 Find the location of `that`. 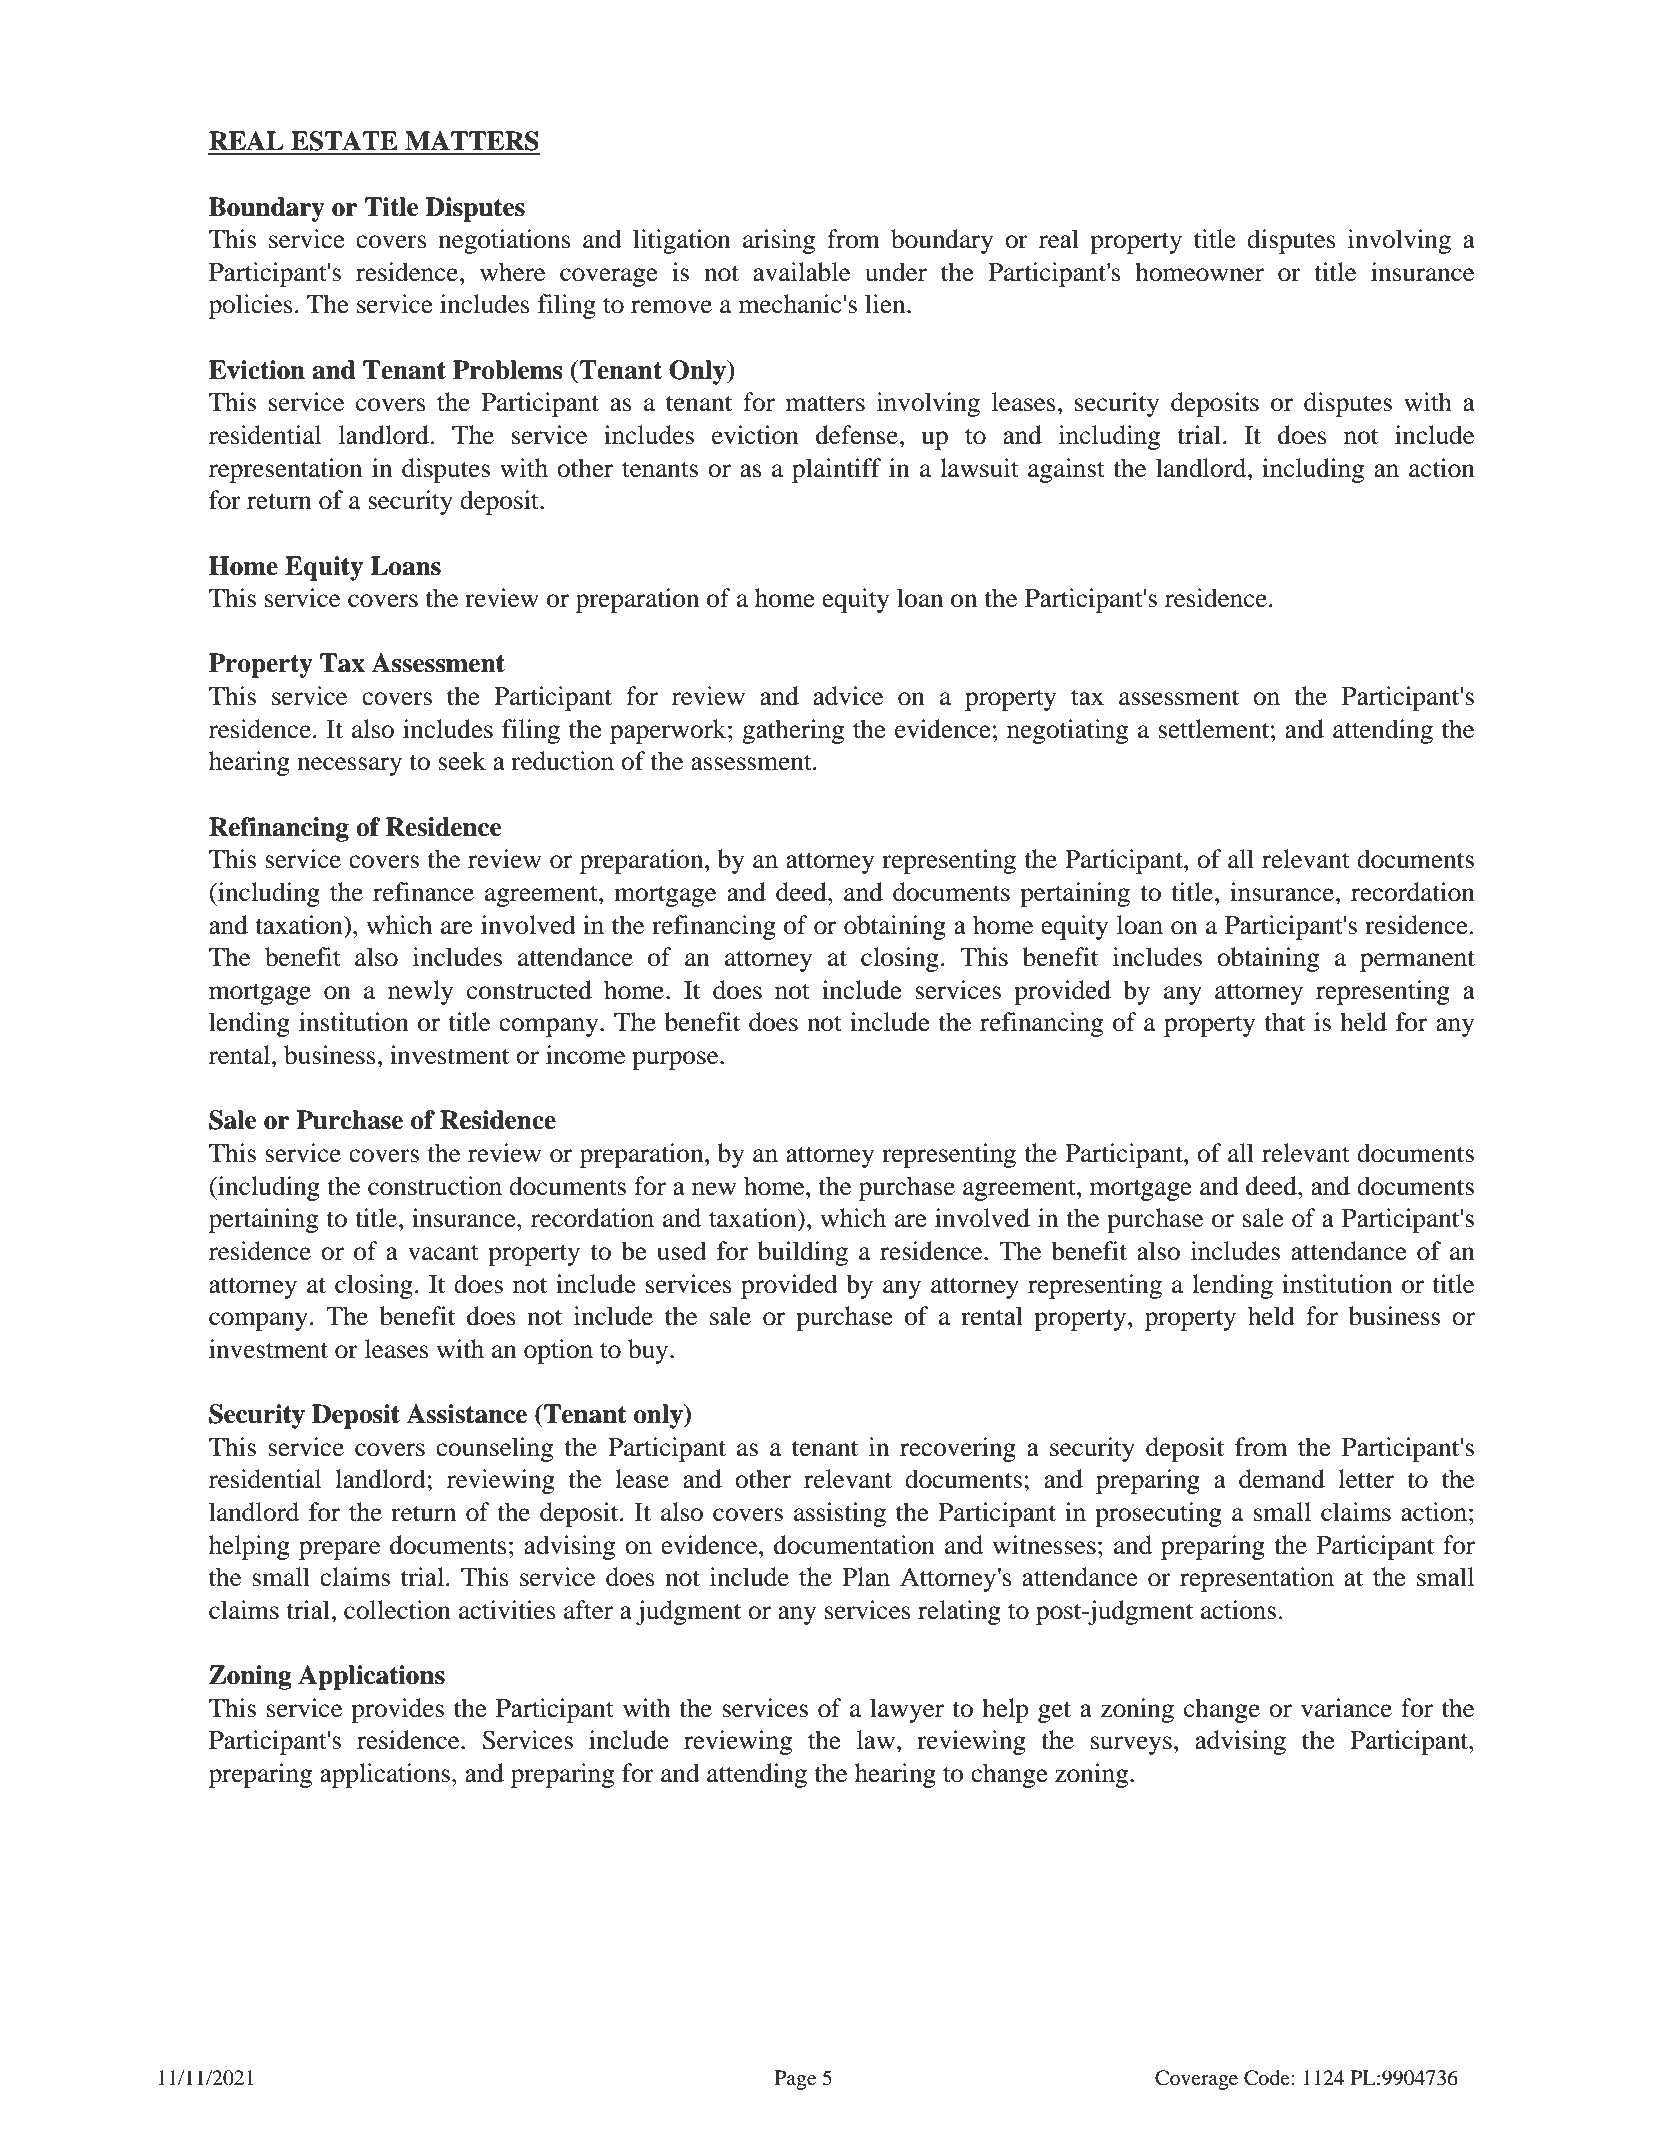

that is located at coordinates (1284, 1022).
